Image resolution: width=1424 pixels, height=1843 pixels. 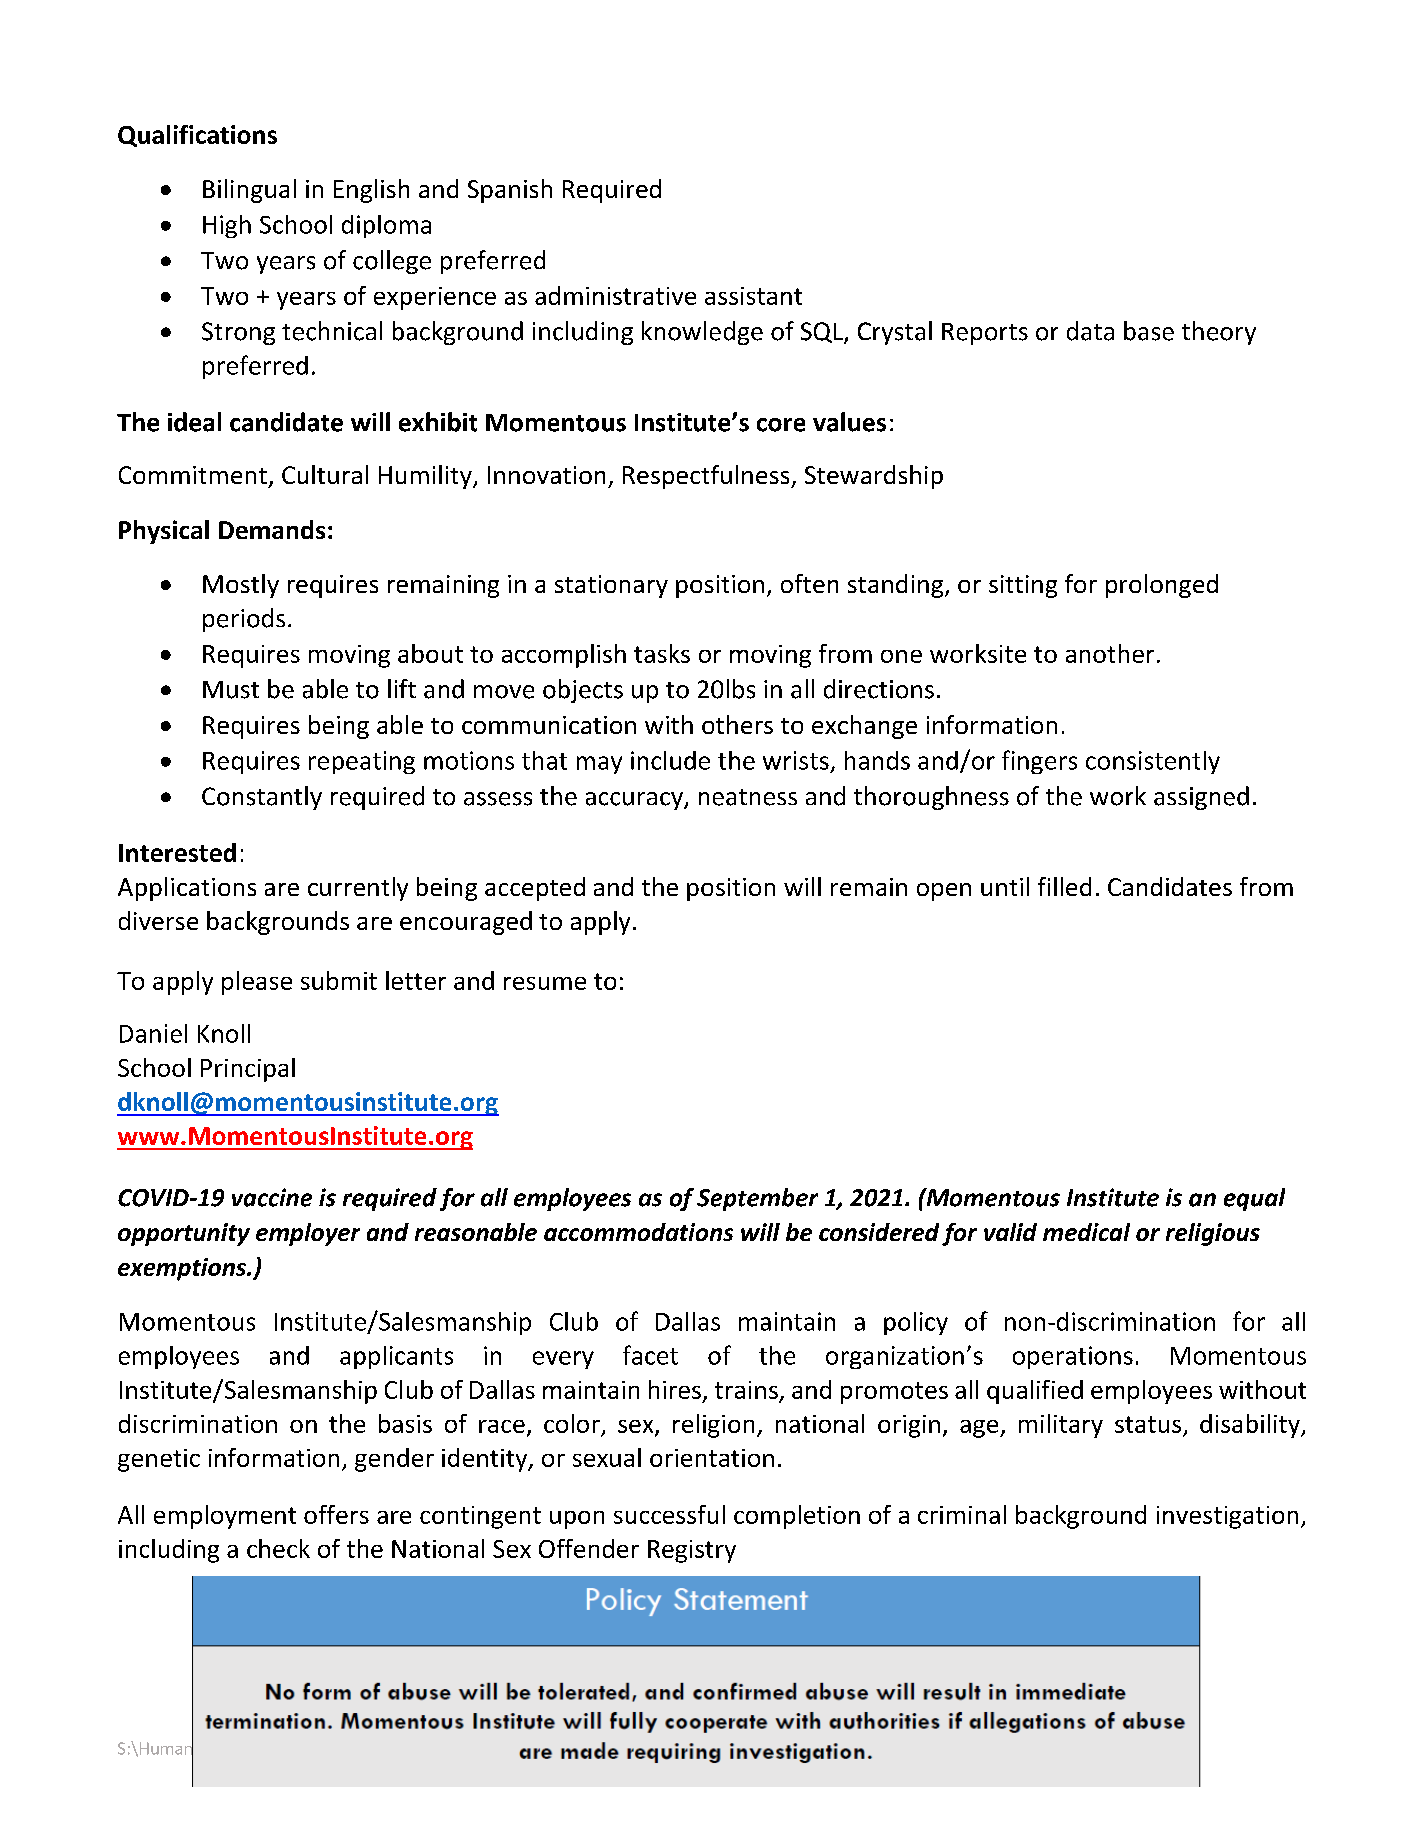 I want to click on consistently, so click(x=1153, y=762).
